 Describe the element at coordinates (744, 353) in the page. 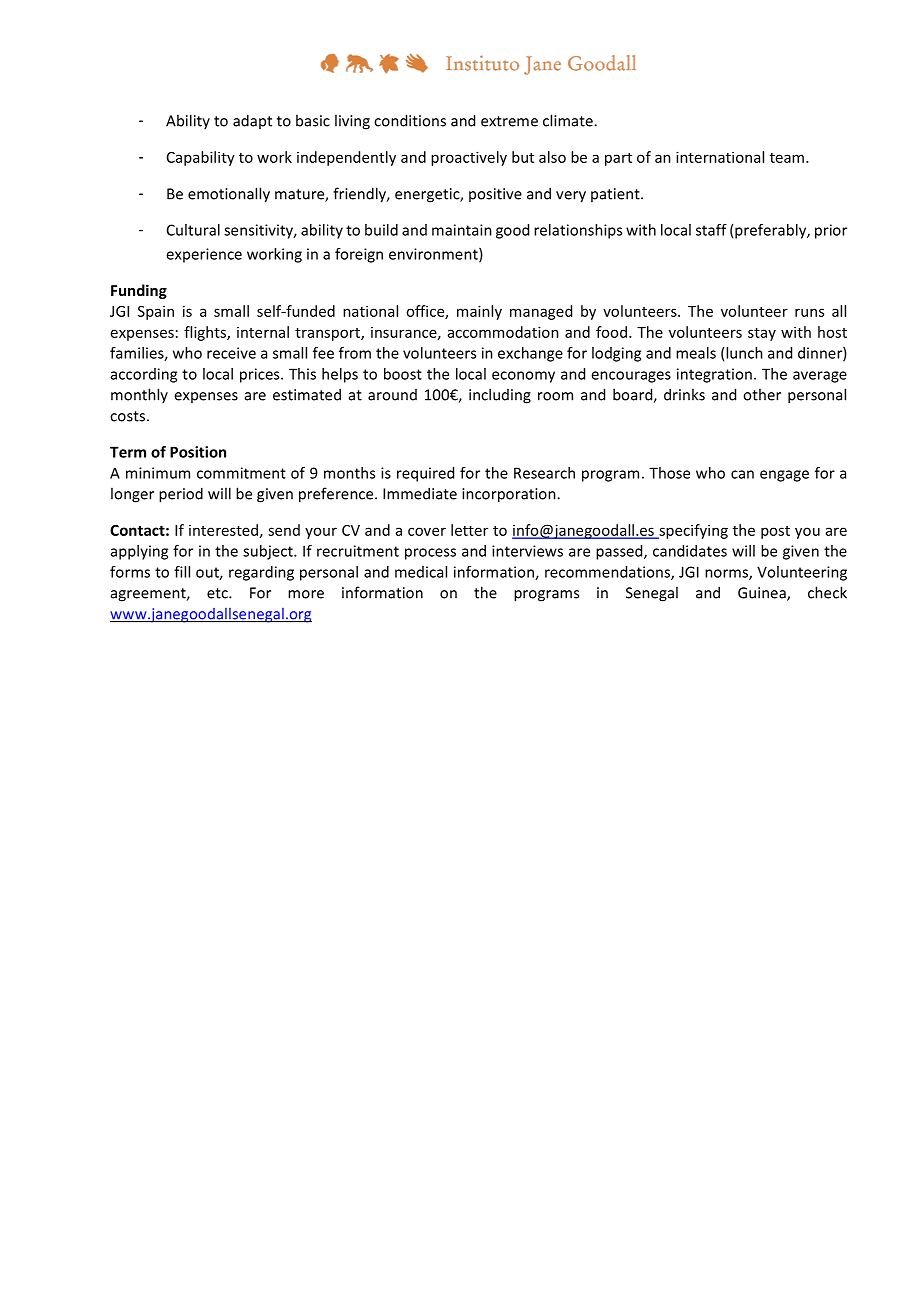

I see `lunch` at that location.
